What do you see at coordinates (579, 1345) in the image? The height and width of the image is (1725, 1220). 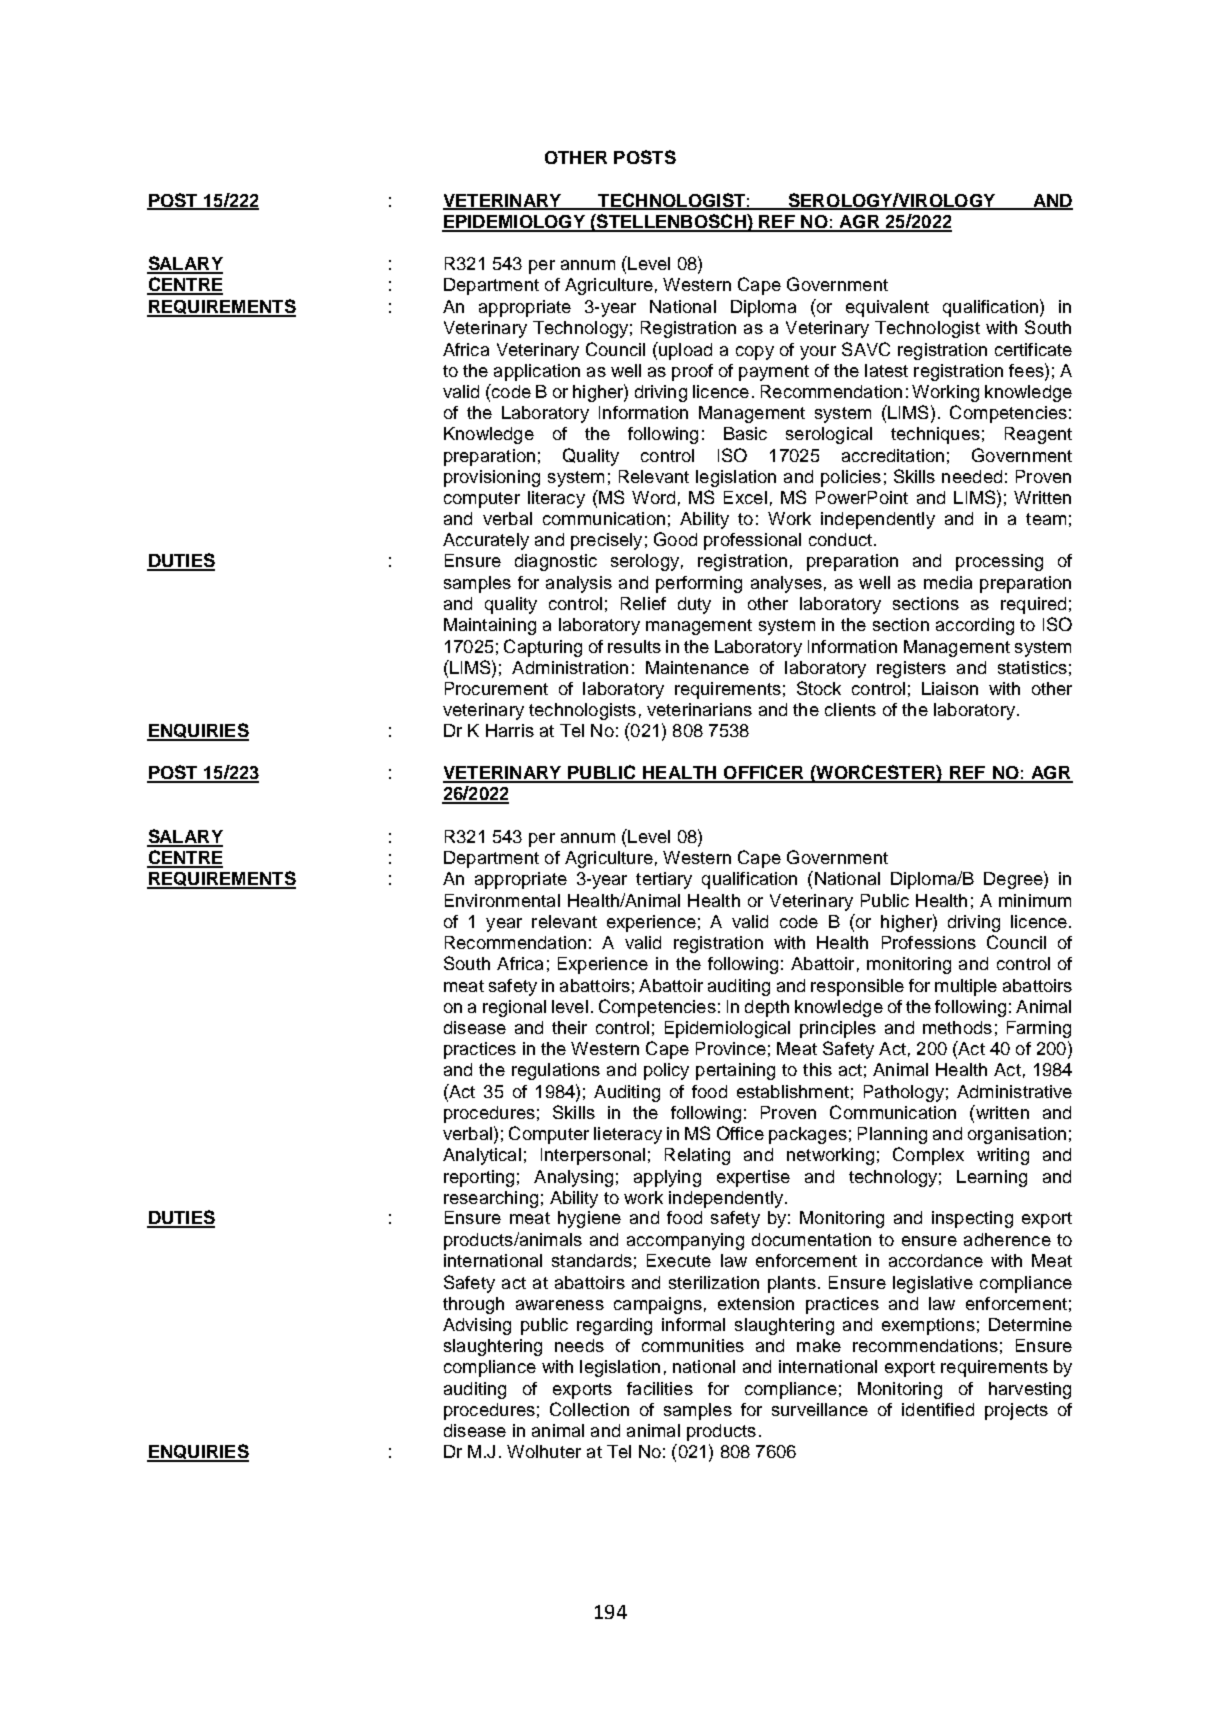 I see `needs` at bounding box center [579, 1345].
